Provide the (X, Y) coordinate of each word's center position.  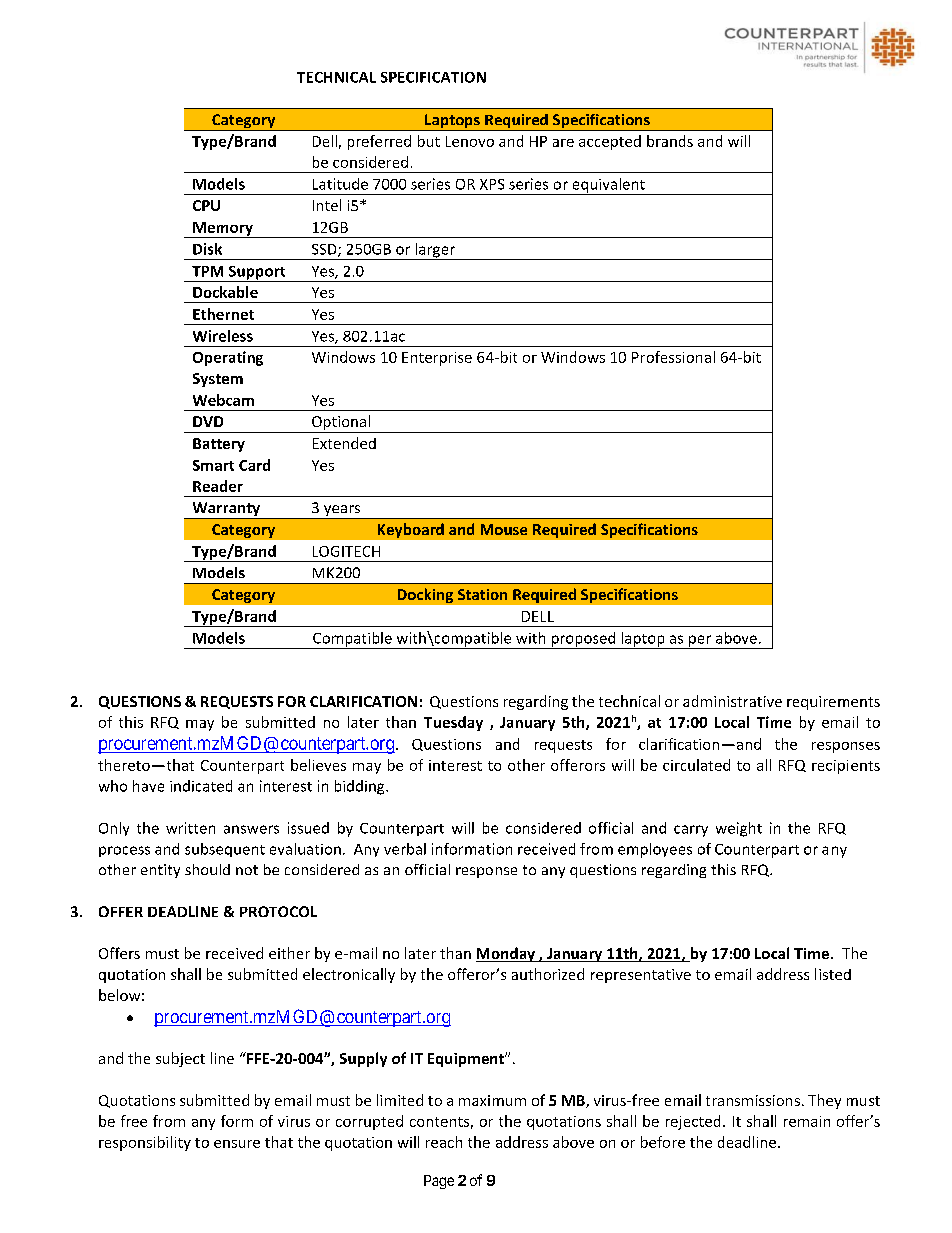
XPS (492, 184)
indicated (201, 786)
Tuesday (453, 723)
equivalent (608, 186)
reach (444, 1142)
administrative (732, 701)
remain (807, 1121)
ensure (237, 1144)
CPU (206, 205)
